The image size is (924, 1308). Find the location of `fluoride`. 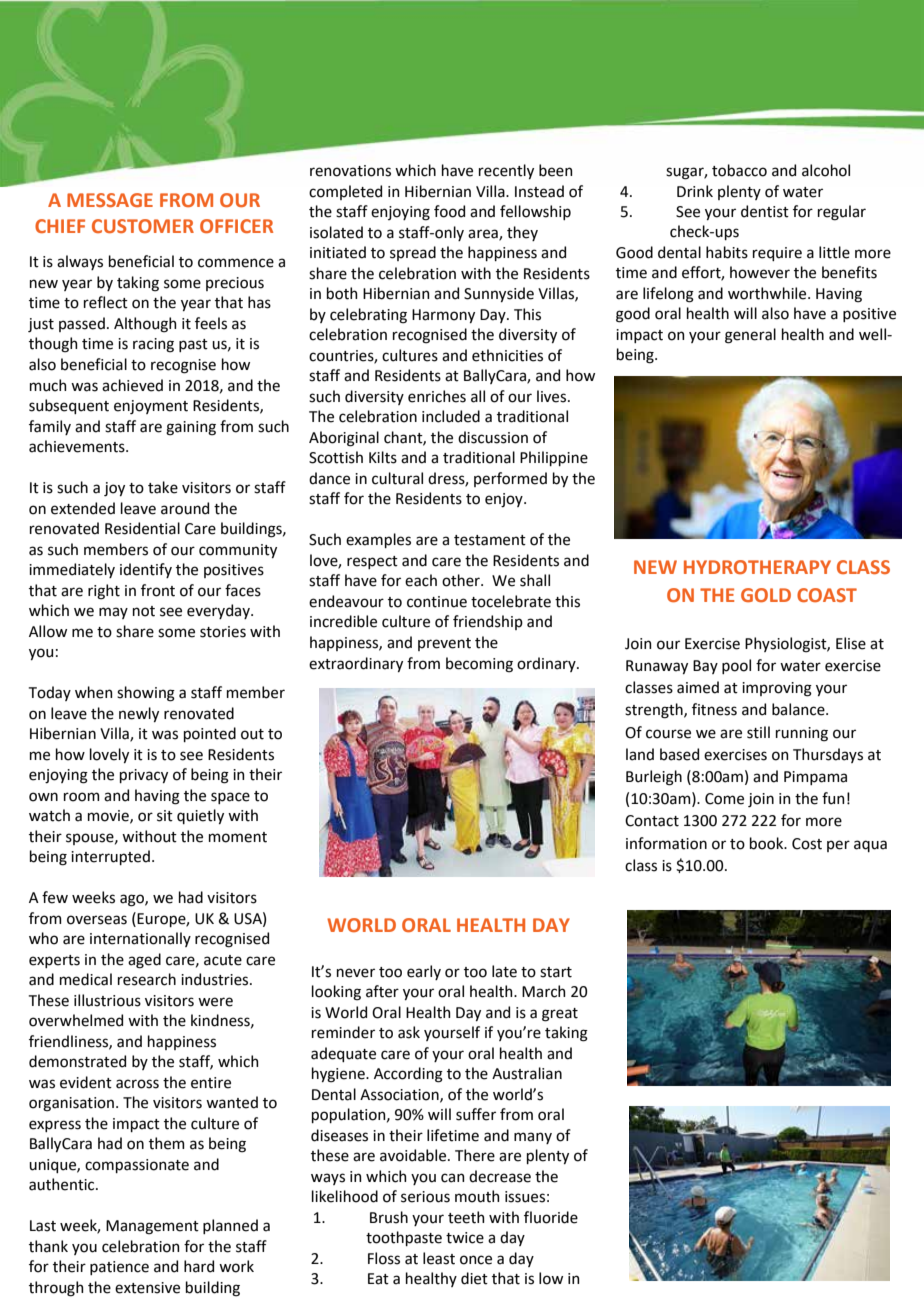

fluoride is located at coordinates (551, 1217).
